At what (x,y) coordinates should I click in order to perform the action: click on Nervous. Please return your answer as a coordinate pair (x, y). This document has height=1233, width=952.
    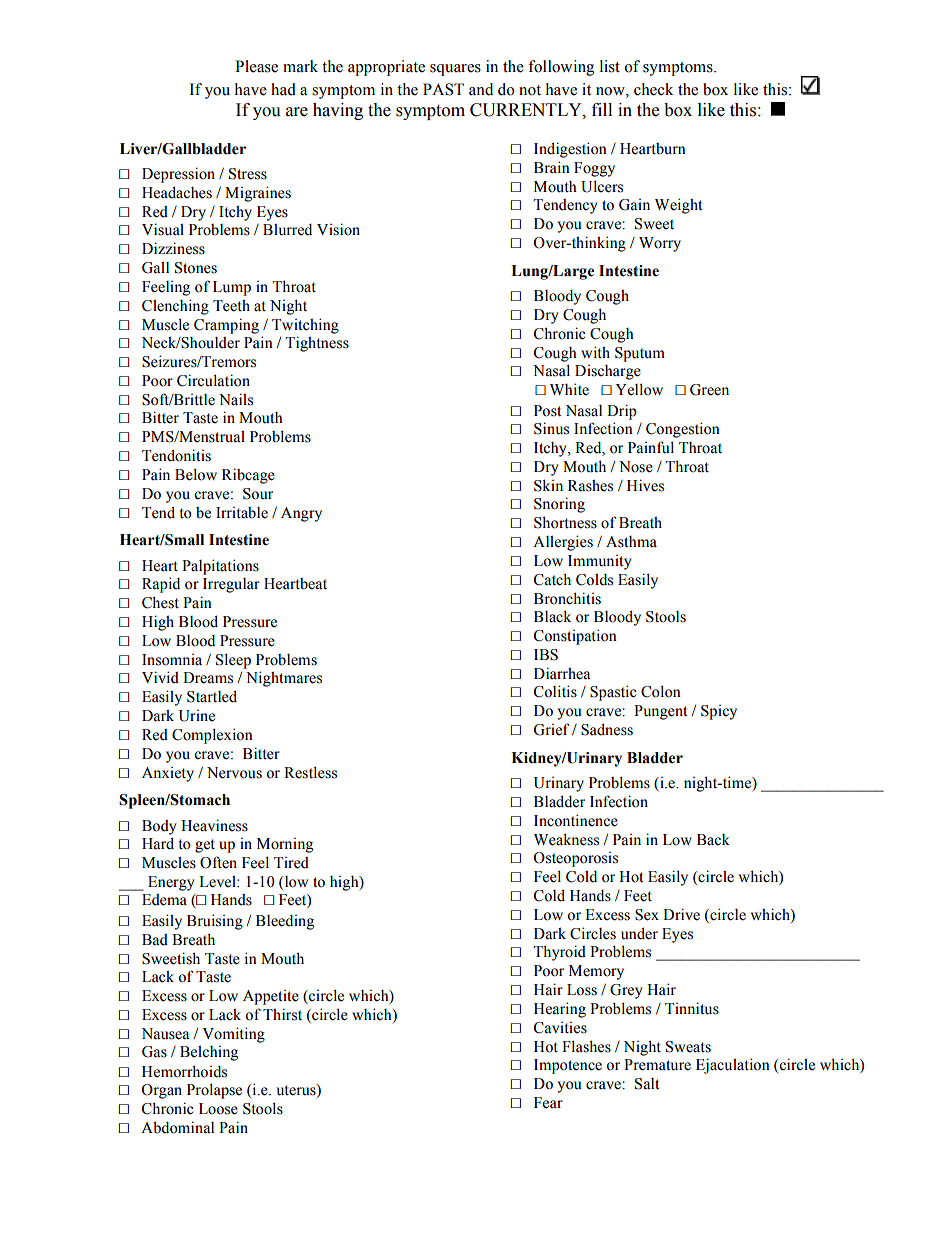
    Looking at the image, I should click on (234, 773).
